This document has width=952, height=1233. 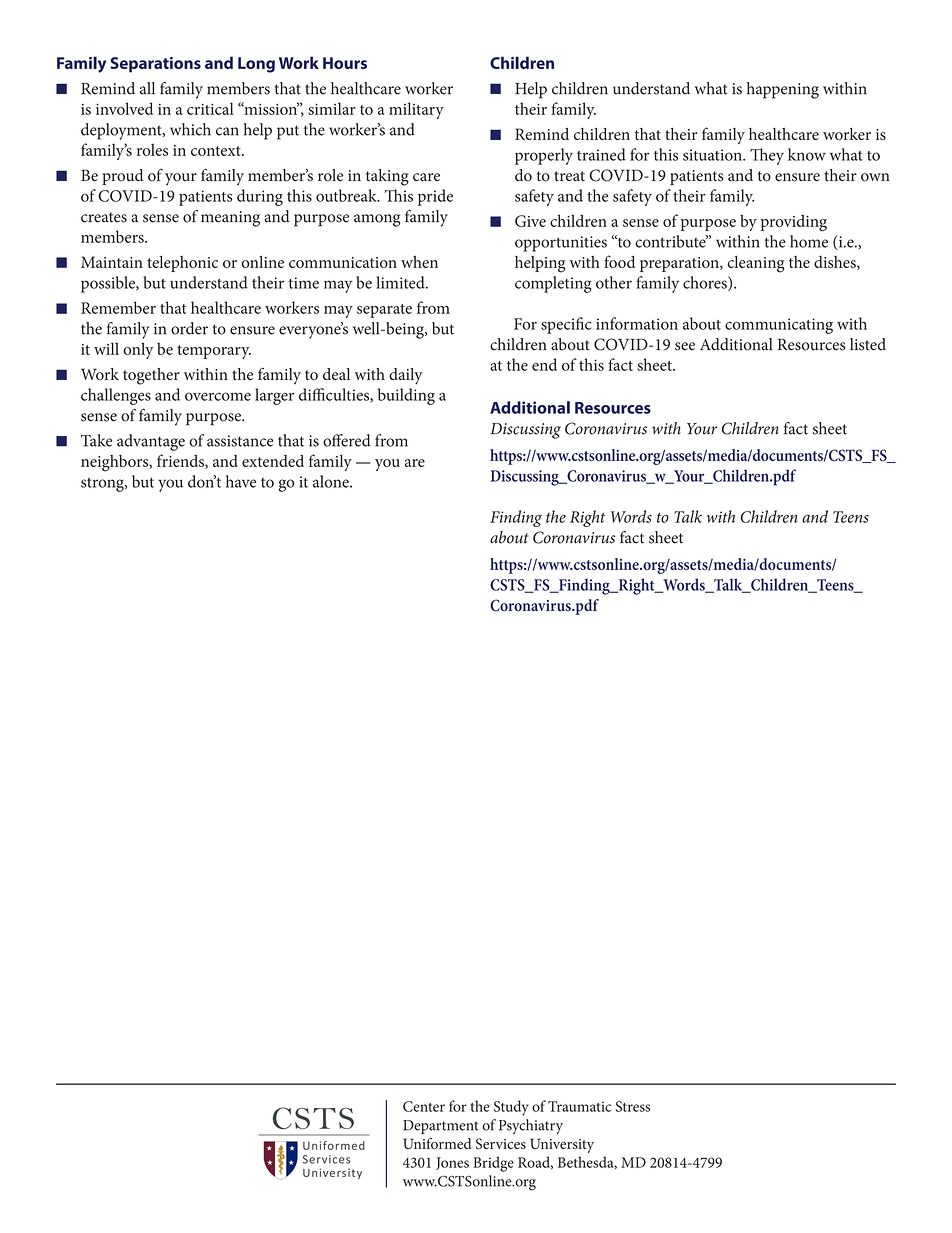 What do you see at coordinates (779, 326) in the document?
I see `communicating` at bounding box center [779, 326].
